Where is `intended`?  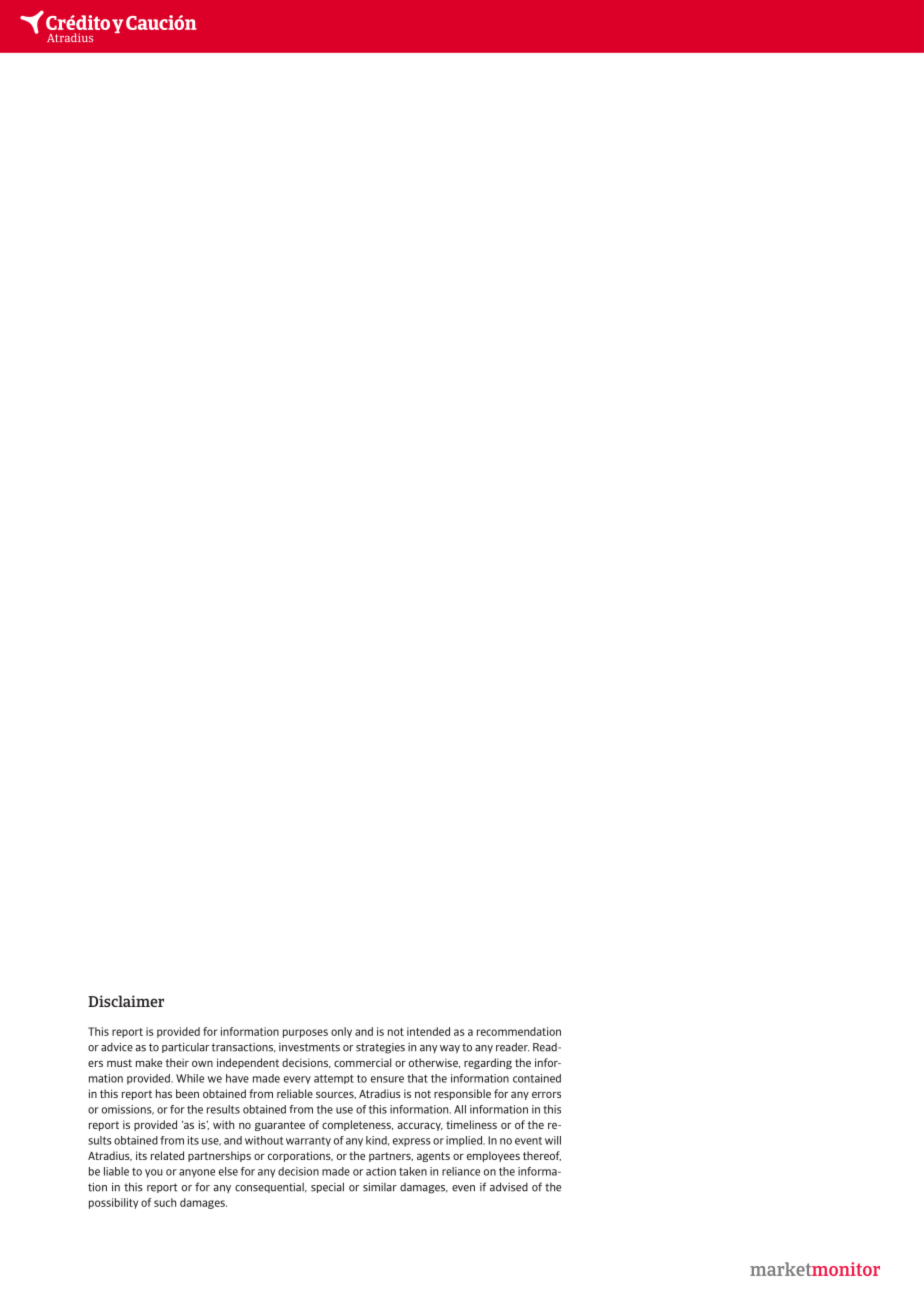 intended is located at coordinates (428, 1031).
